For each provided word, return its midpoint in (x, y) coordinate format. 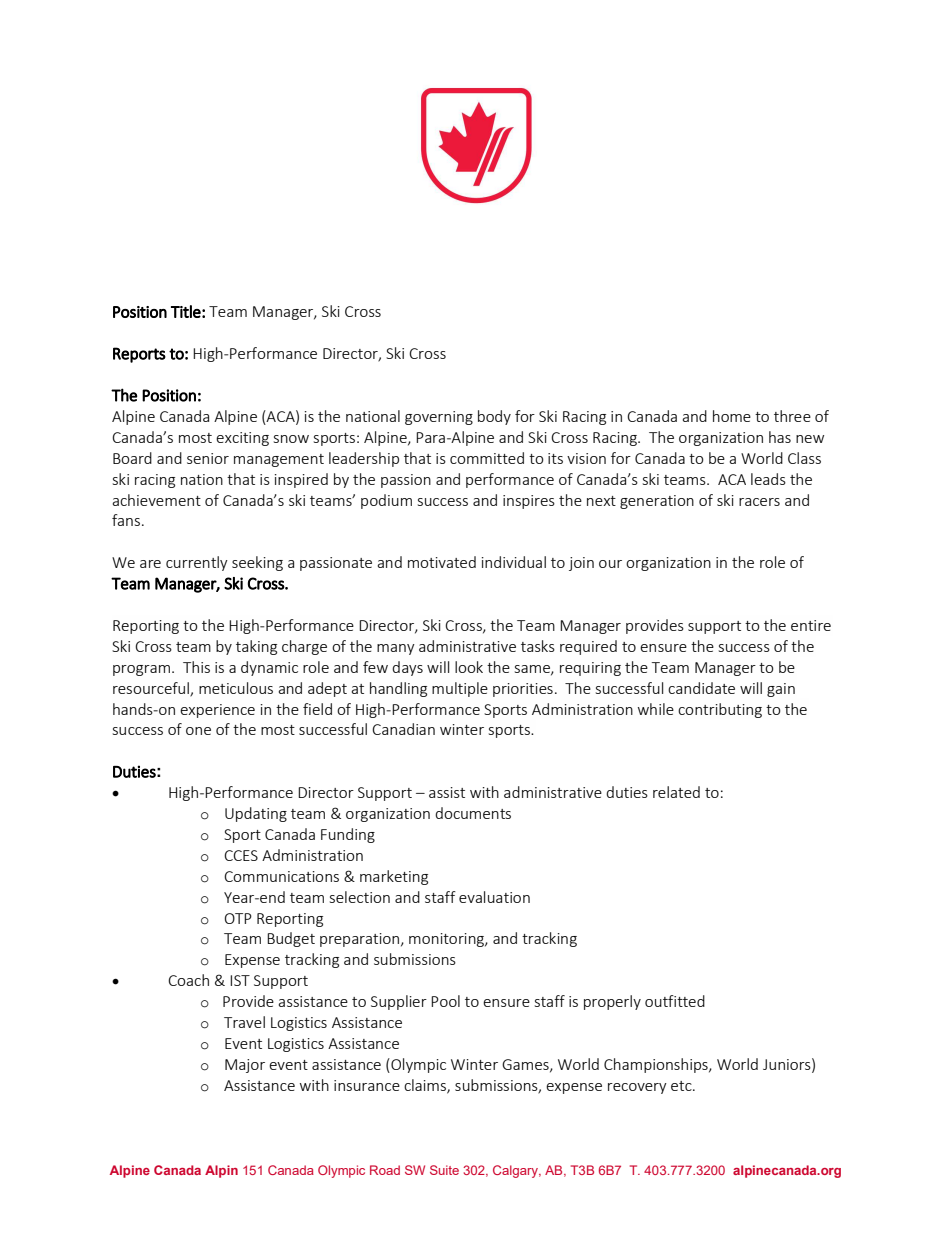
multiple (460, 689)
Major (245, 1066)
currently (197, 563)
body (494, 417)
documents (473, 813)
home (732, 416)
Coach (188, 980)
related (676, 792)
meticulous (236, 688)
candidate (701, 688)
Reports (139, 355)
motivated (442, 562)
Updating (256, 814)
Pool (445, 1001)
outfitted (675, 1001)
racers (759, 502)
